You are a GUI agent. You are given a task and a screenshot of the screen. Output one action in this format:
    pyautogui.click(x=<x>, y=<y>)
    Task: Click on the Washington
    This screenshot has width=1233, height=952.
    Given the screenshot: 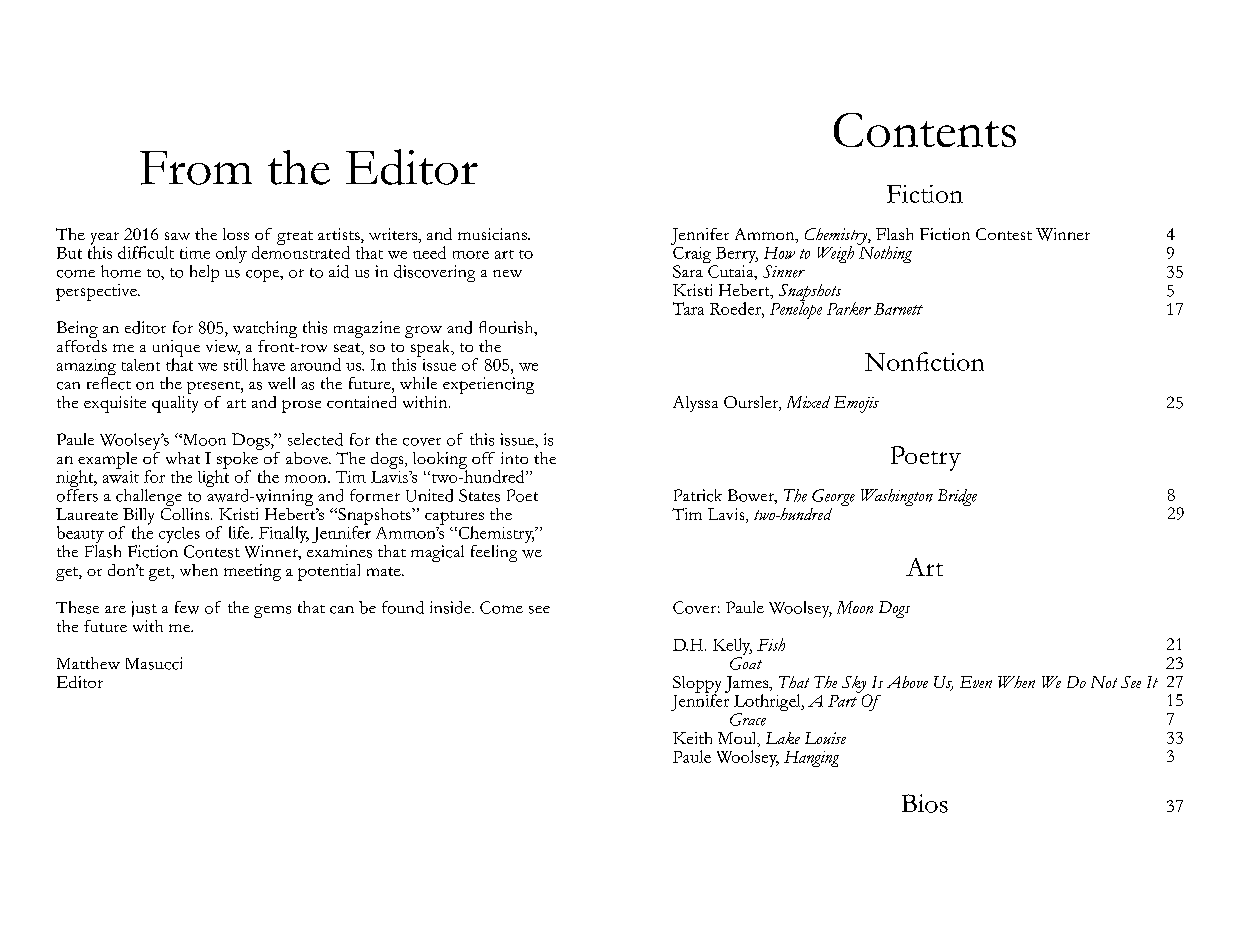 What is the action you would take?
    pyautogui.click(x=897, y=497)
